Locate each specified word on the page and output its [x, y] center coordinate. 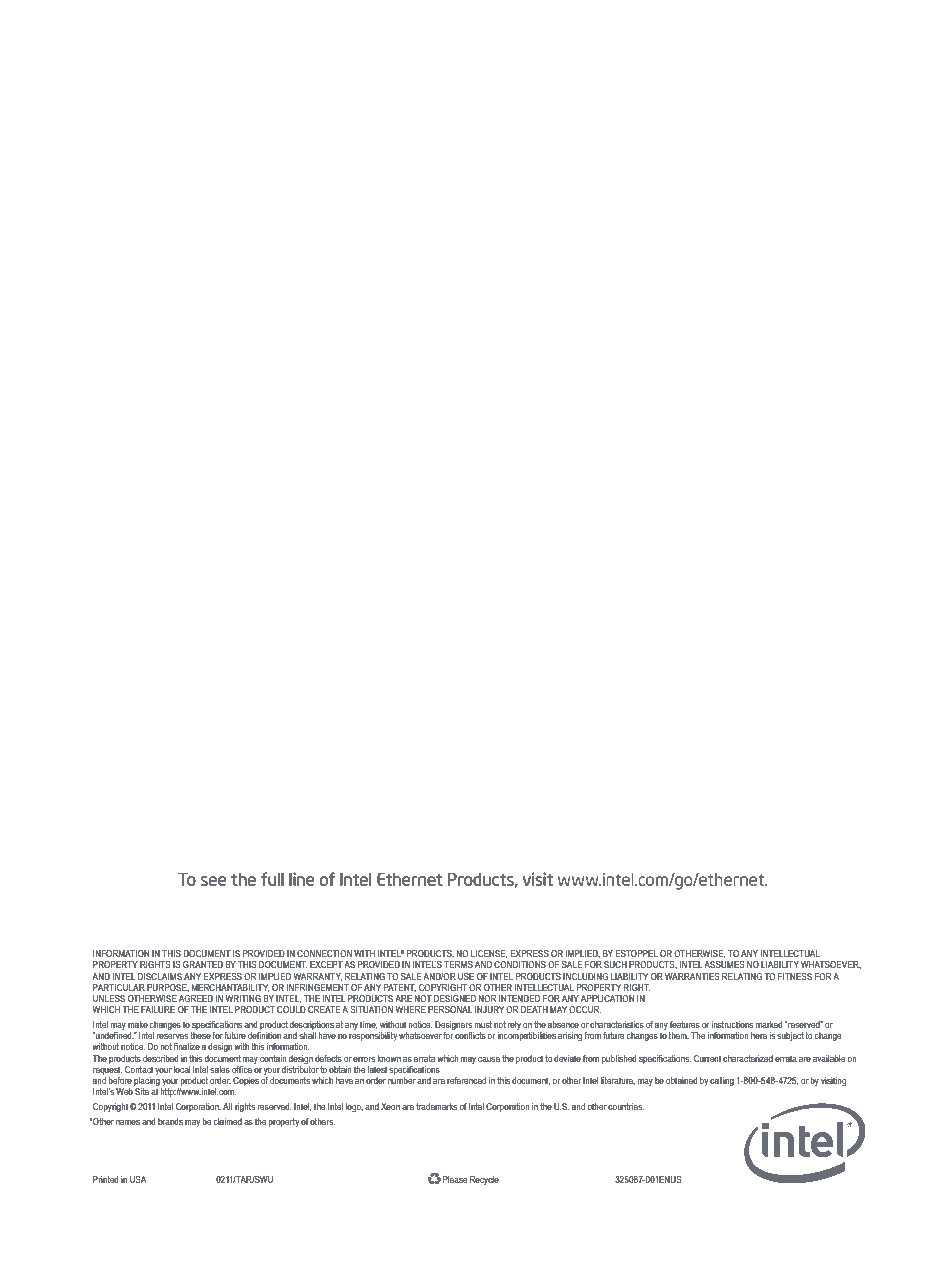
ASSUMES [724, 964]
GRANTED [203, 964]
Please [455, 1179]
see [214, 881]
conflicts [470, 1035]
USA [138, 1179]
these [200, 1035]
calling [722, 1081]
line [302, 879]
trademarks [436, 1106]
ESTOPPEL [637, 953]
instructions [732, 1024]
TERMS [458, 964]
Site [142, 1091]
